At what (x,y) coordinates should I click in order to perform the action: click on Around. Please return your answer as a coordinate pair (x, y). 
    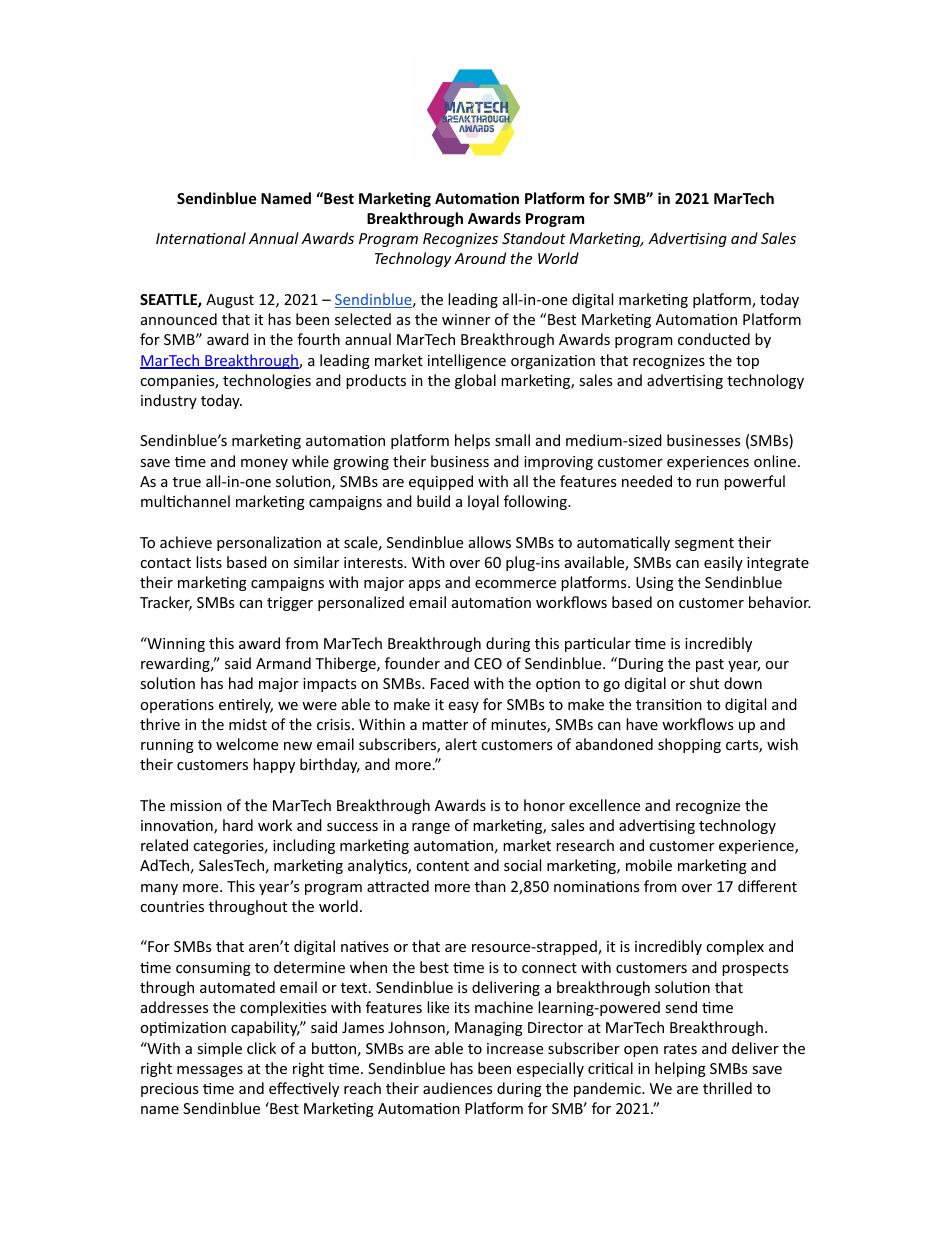
    Looking at the image, I should click on (480, 258).
